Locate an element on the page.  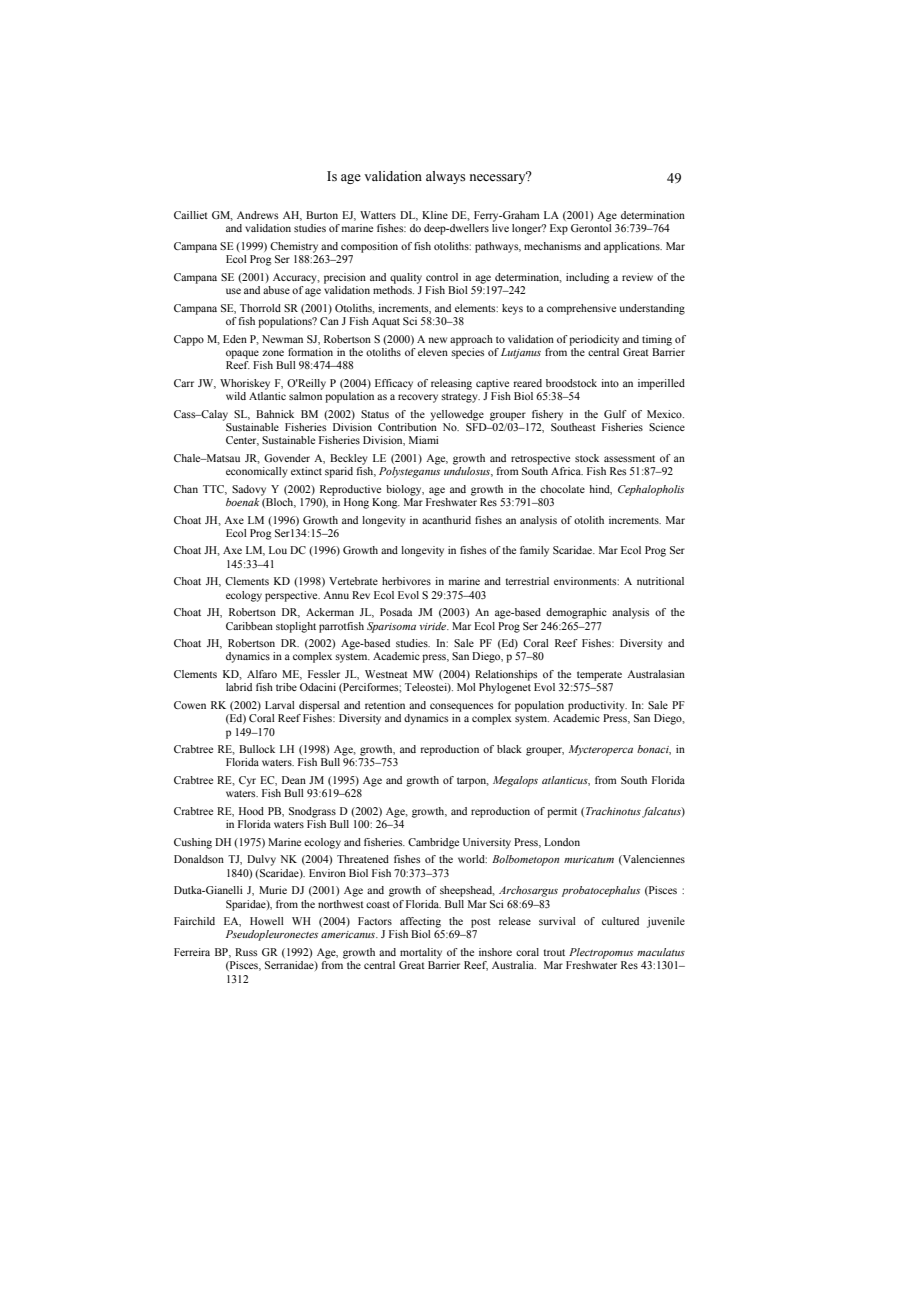
Russ is located at coordinates (246, 952).
